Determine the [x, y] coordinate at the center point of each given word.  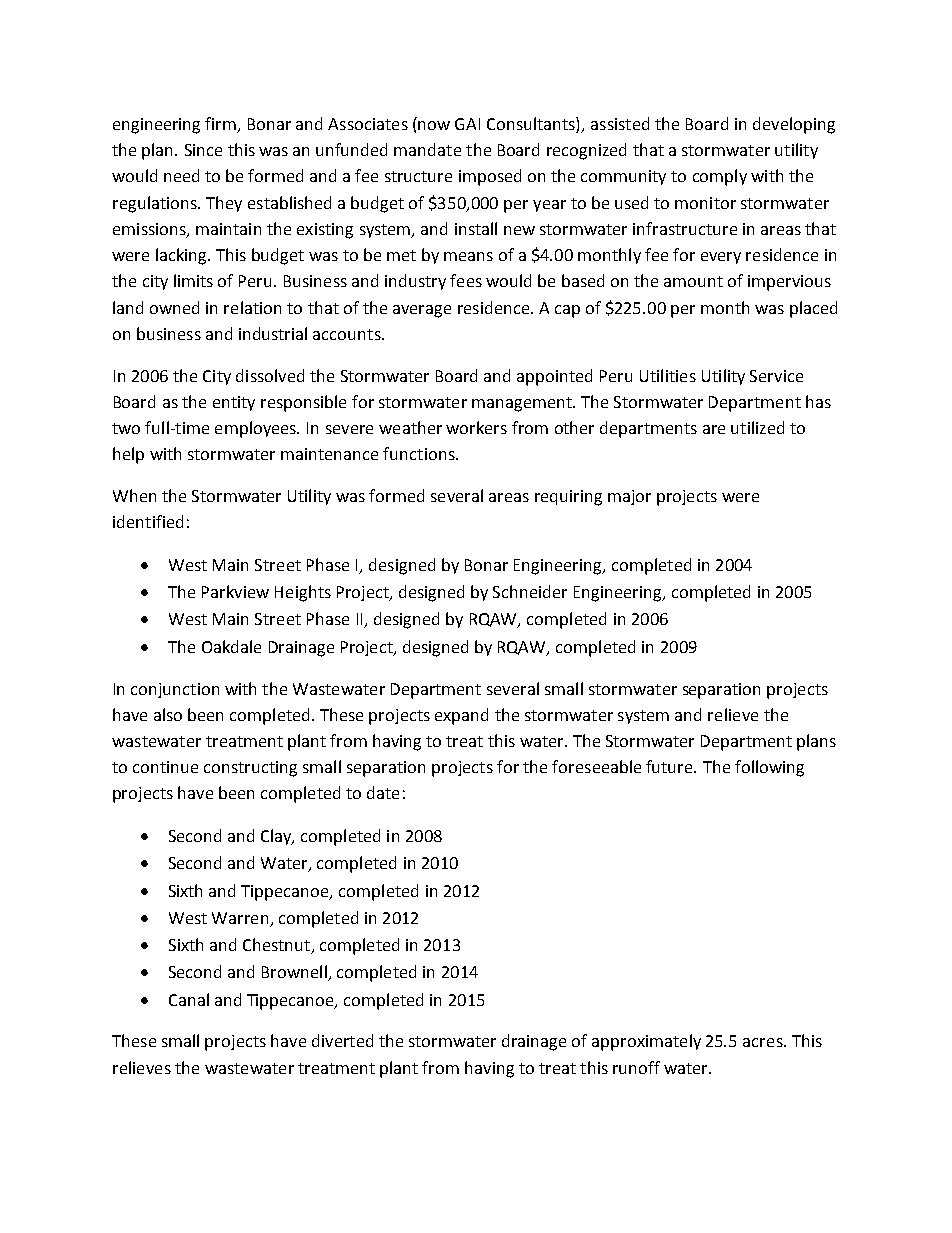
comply [720, 177]
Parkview [235, 591]
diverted [342, 1040]
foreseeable [596, 766]
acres [764, 1042]
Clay [277, 837]
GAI [467, 124]
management [523, 404]
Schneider [530, 591]
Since [203, 150]
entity [234, 403]
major [629, 497]
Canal [189, 999]
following [769, 768]
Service [776, 376]
